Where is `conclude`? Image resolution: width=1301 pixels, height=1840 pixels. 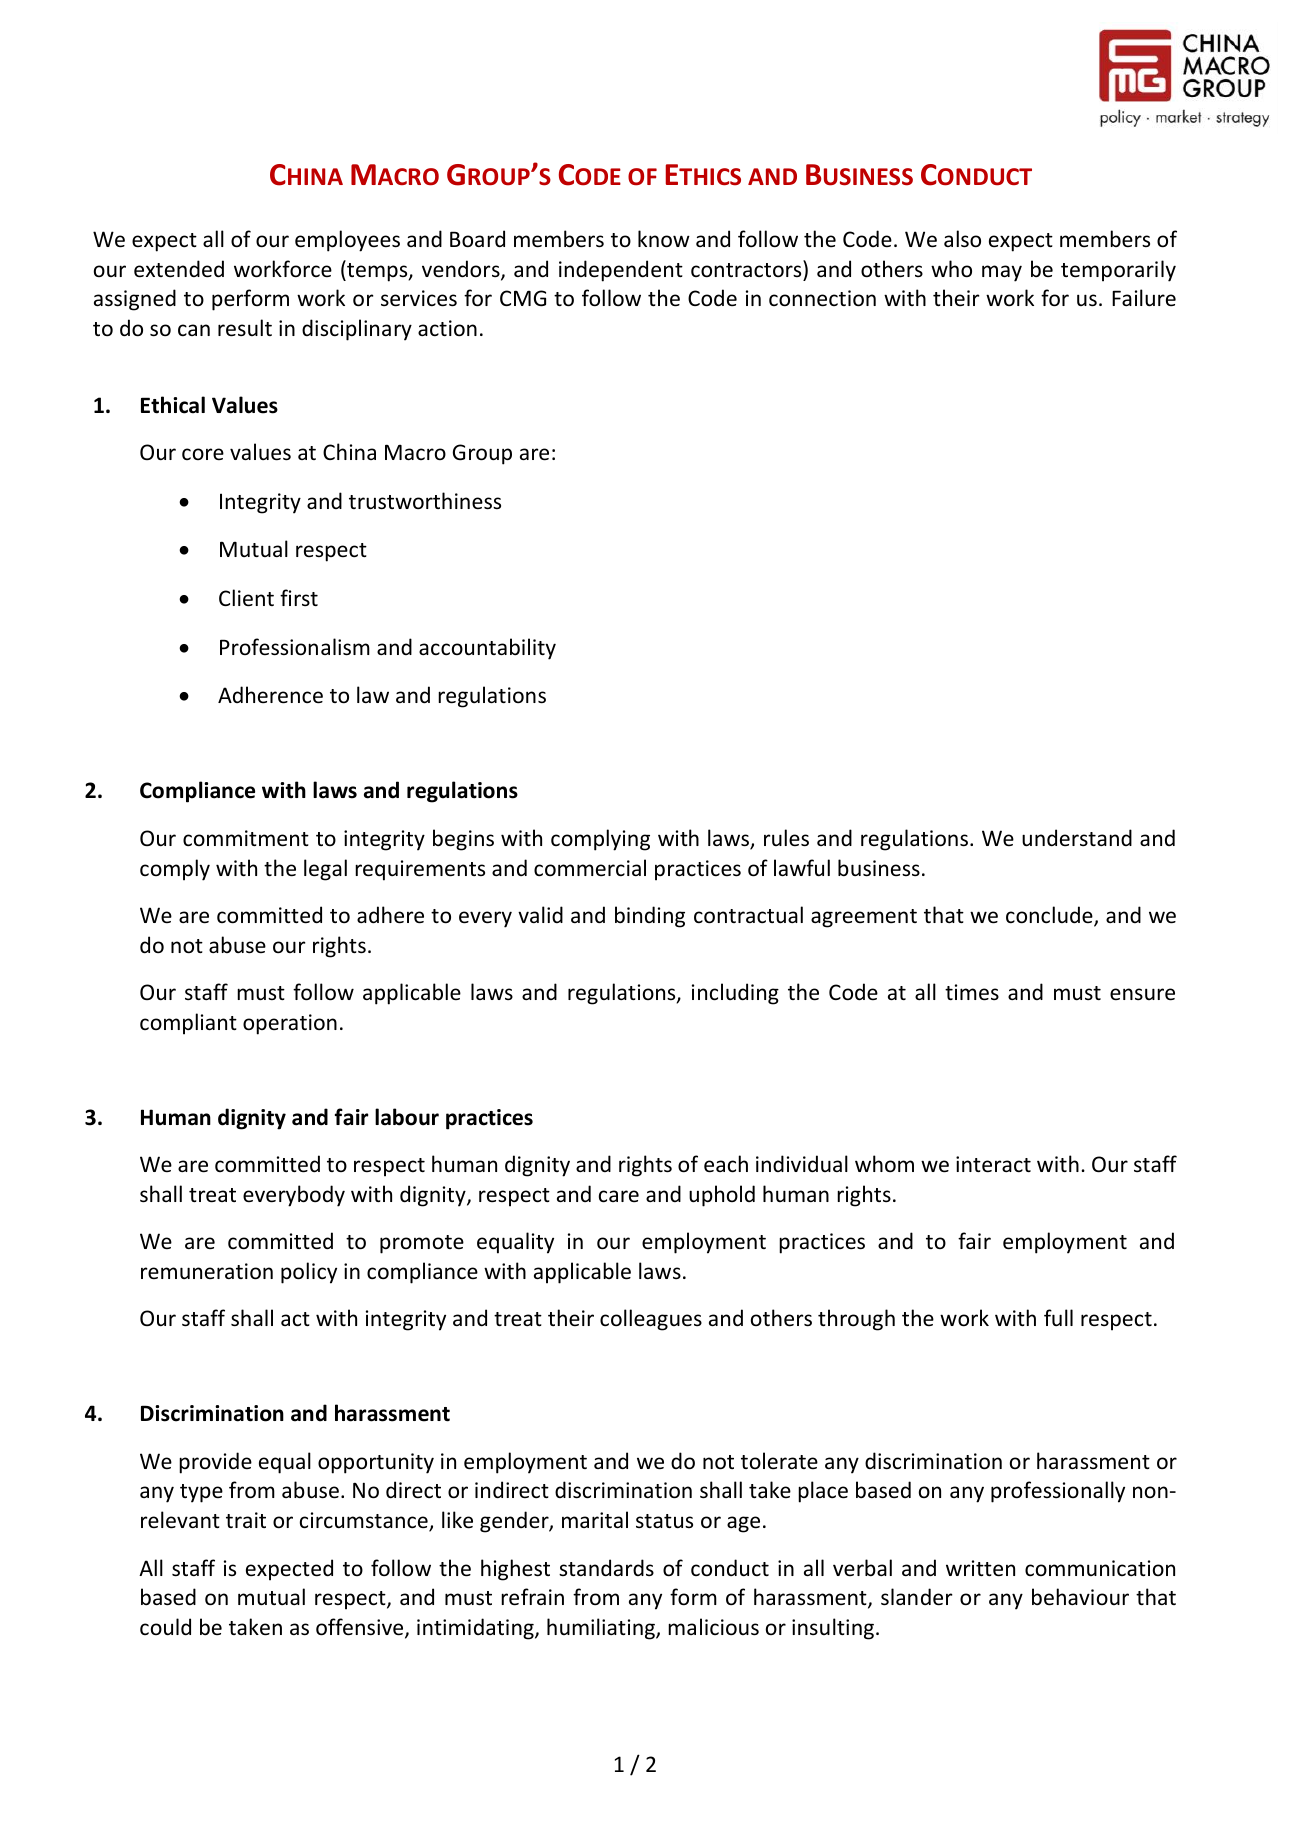
conclude is located at coordinates (1050, 916).
